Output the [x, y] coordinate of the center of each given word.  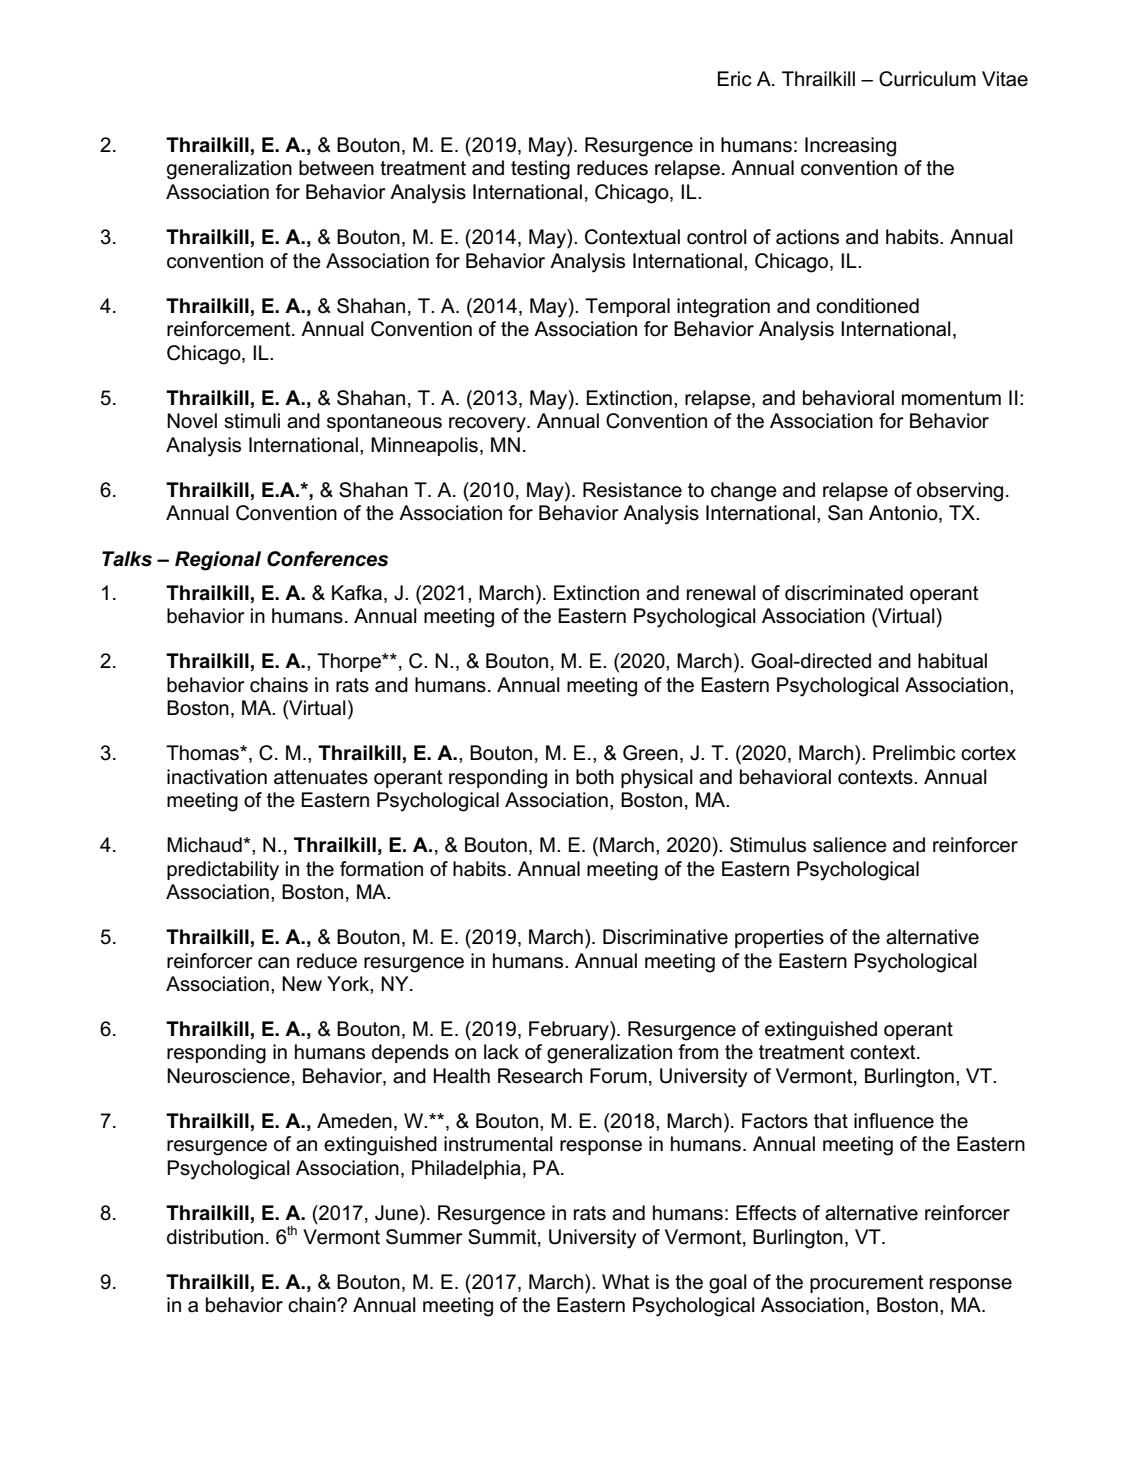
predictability [223, 871]
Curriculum [927, 79]
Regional [218, 561]
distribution [215, 1237]
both [595, 777]
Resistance [632, 490]
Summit [503, 1237]
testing [540, 170]
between [336, 168]
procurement [867, 1284]
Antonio [904, 514]
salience [850, 845]
